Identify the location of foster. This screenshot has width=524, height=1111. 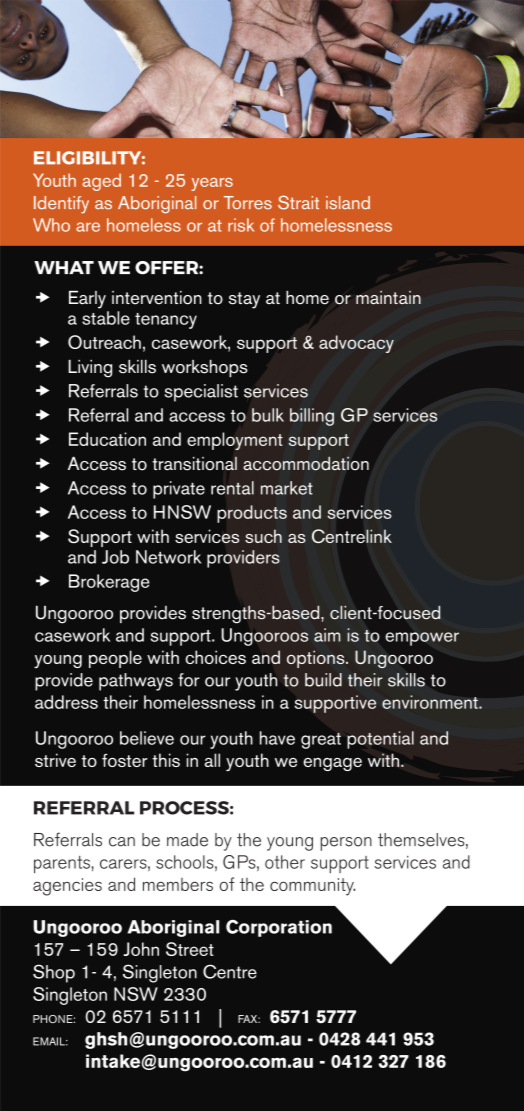
(125, 760).
